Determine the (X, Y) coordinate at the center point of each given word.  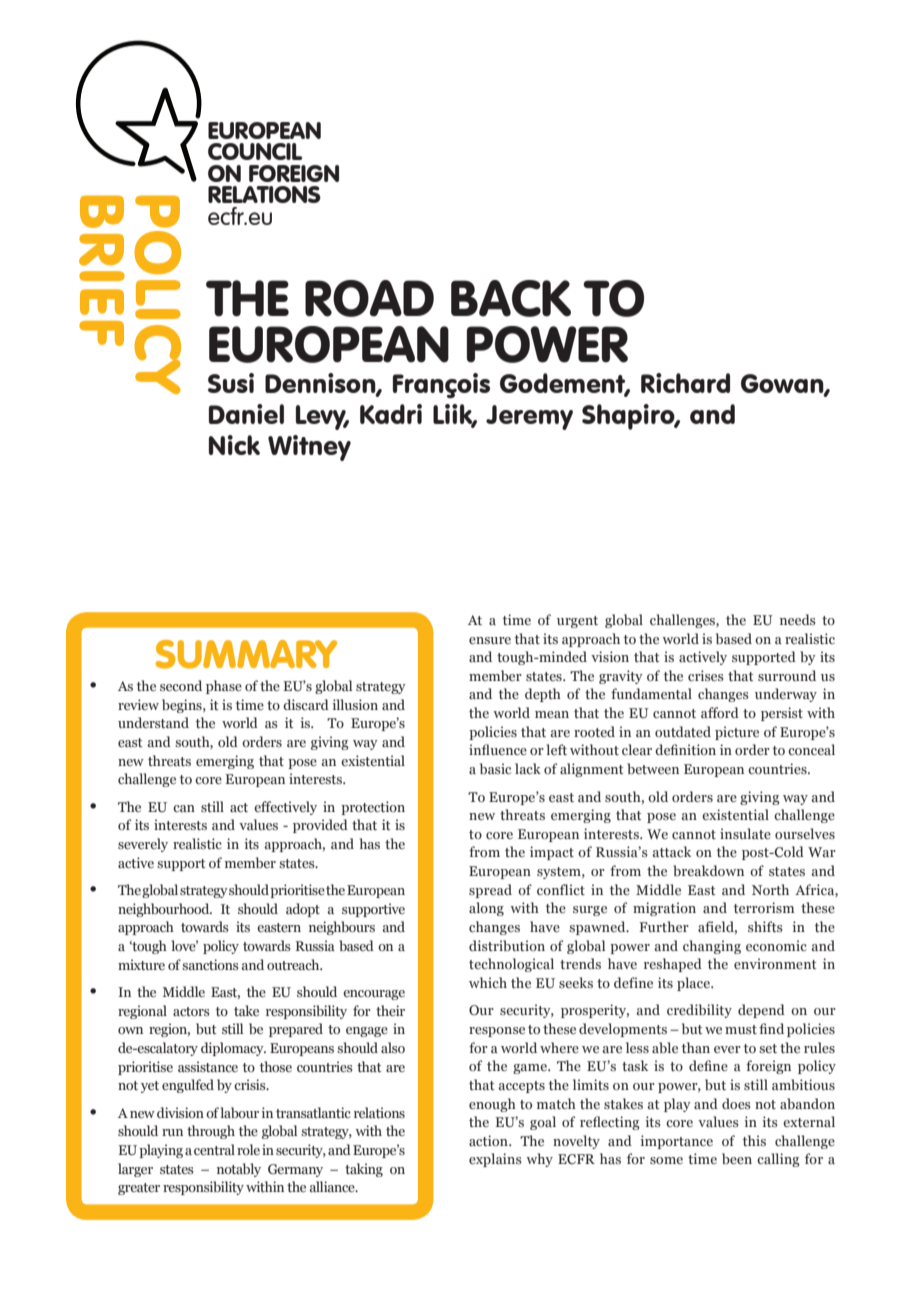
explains (495, 1160)
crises (706, 675)
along (486, 909)
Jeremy (529, 417)
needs (798, 619)
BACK (511, 298)
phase (224, 687)
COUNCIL (255, 151)
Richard (685, 383)
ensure (490, 640)
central (214, 1149)
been (737, 1158)
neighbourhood (165, 910)
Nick (234, 445)
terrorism (764, 907)
